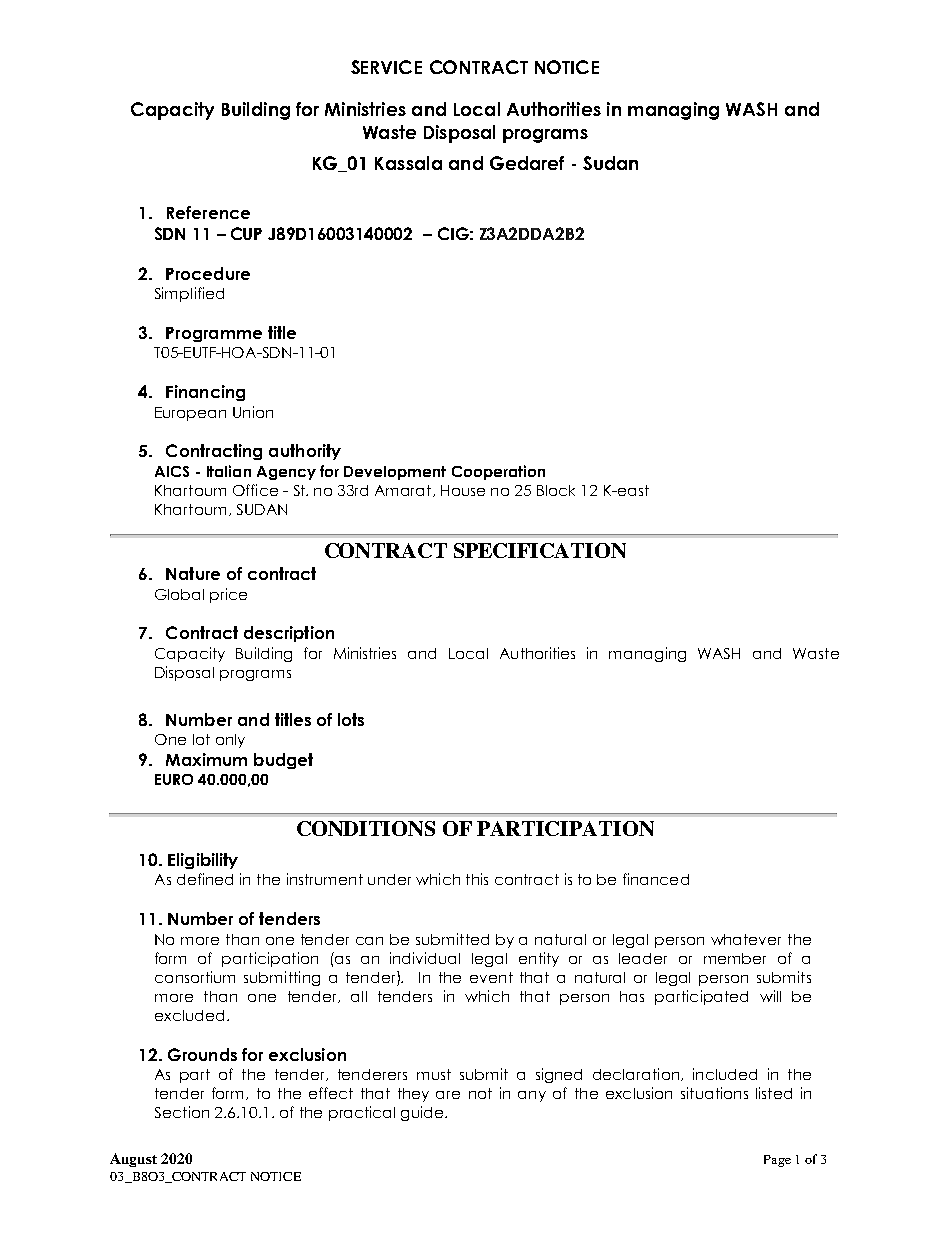 The height and width of the document is (1233, 952). What do you see at coordinates (228, 595) in the document?
I see `price` at bounding box center [228, 595].
